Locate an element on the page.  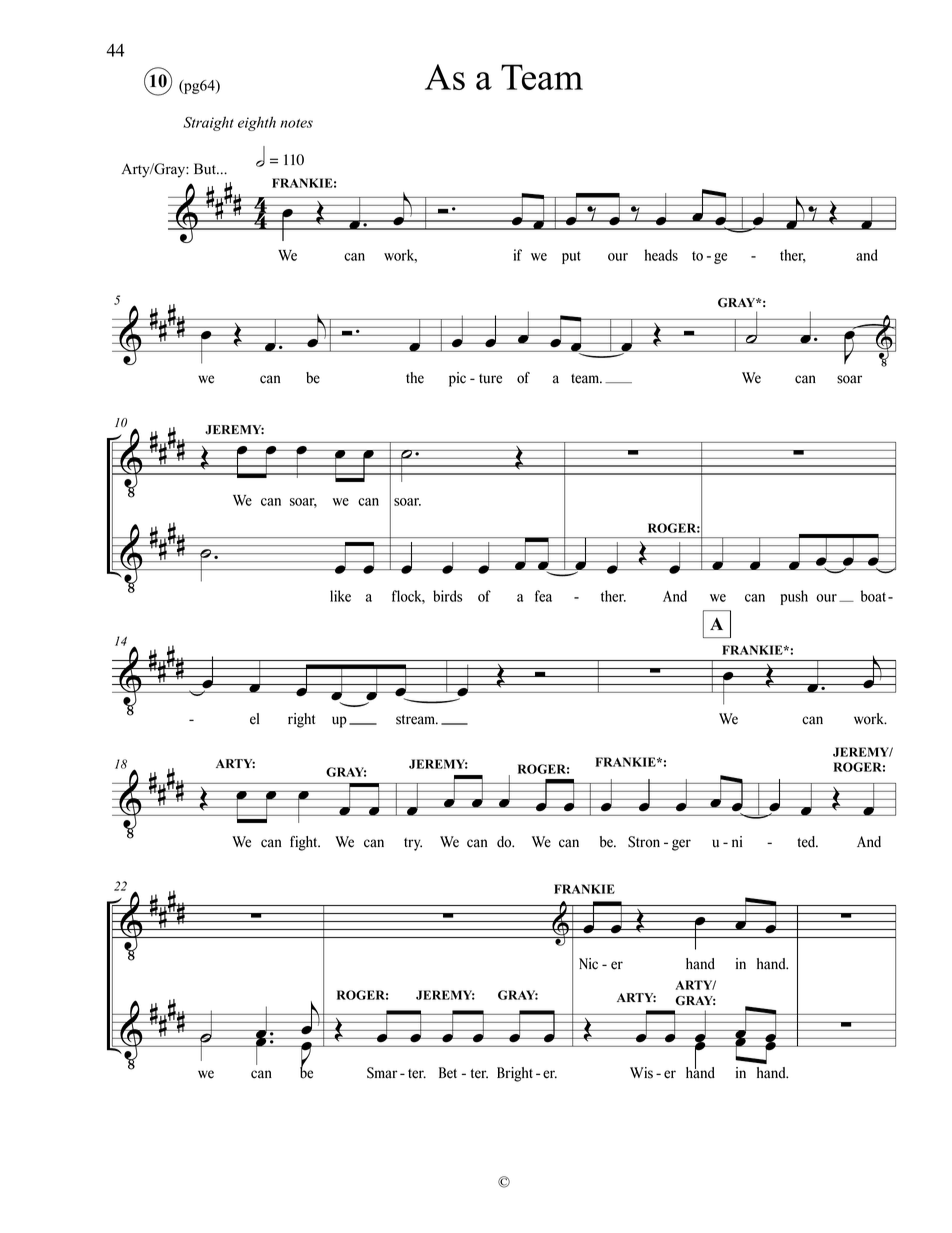
push is located at coordinates (794, 597).
